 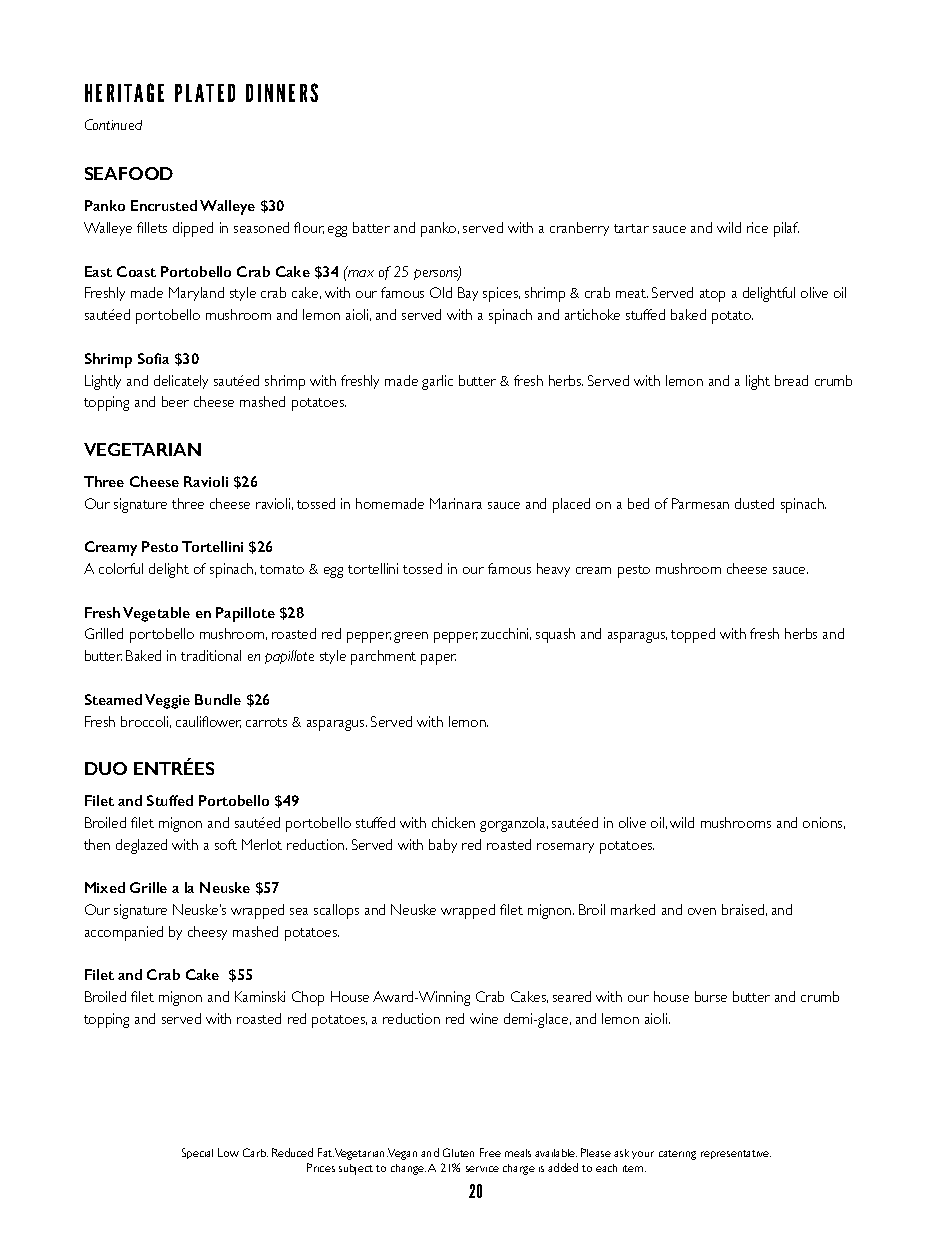 What do you see at coordinates (631, 228) in the screenshot?
I see `tartar` at bounding box center [631, 228].
